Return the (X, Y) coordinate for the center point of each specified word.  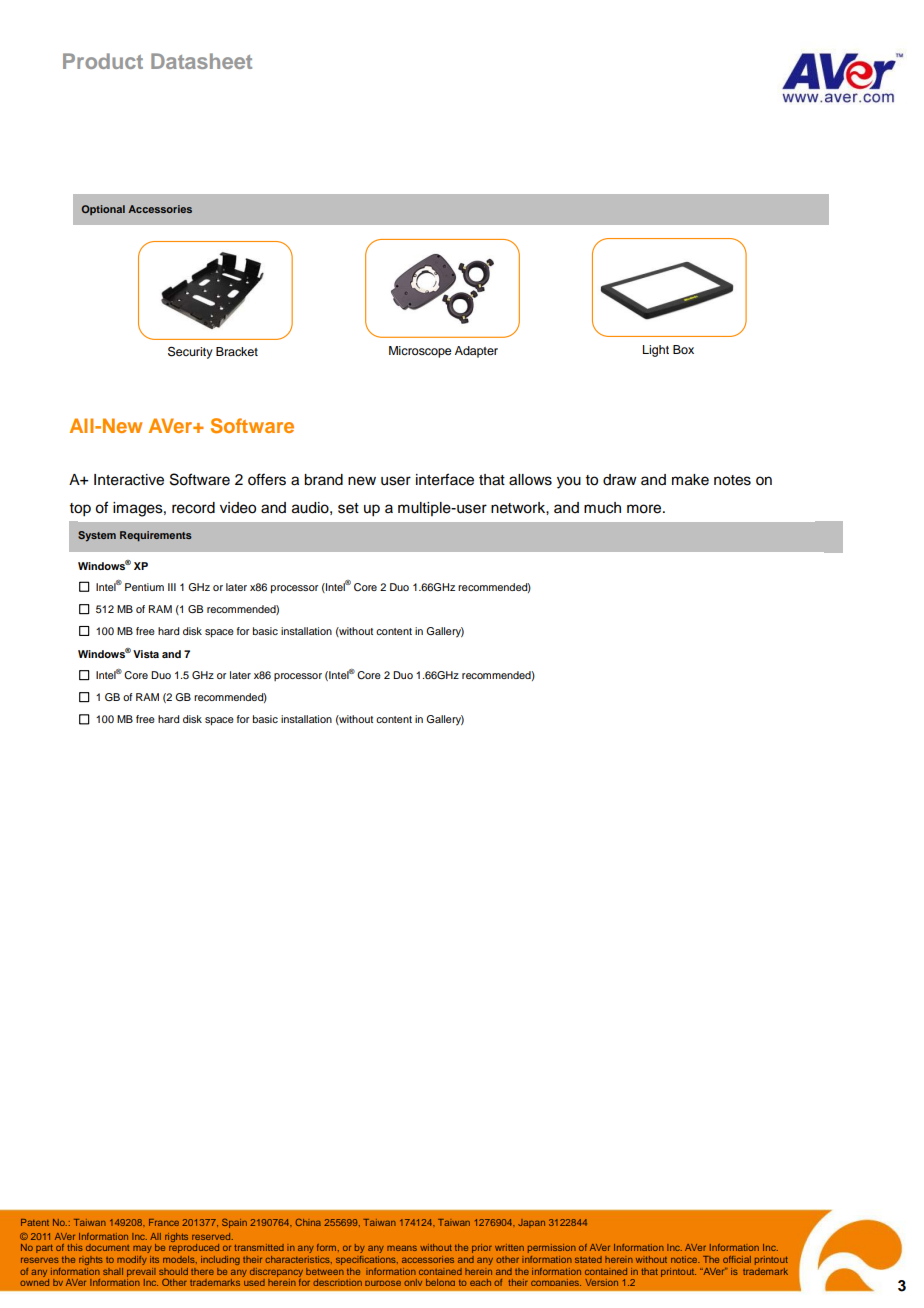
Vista (146, 654)
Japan (531, 1223)
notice (685, 1259)
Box (683, 349)
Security (190, 352)
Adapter (476, 352)
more (645, 509)
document (107, 1247)
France (164, 1222)
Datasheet (201, 61)
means (402, 1248)
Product (103, 61)
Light (656, 351)
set (348, 508)
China (308, 1222)
